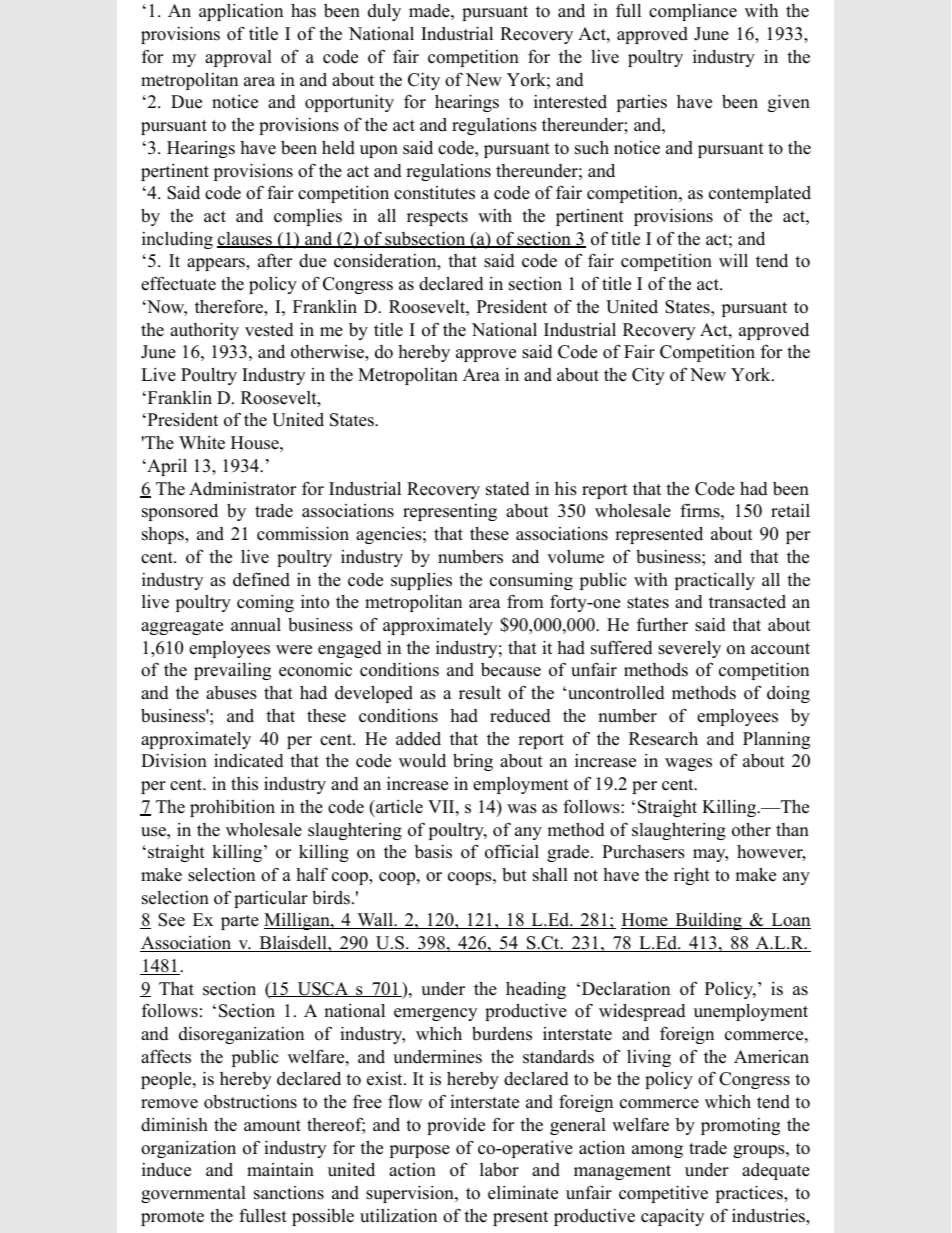 This screenshot has height=1233, width=952. Describe the element at coordinates (202, 442) in the screenshot. I see `White` at that location.
